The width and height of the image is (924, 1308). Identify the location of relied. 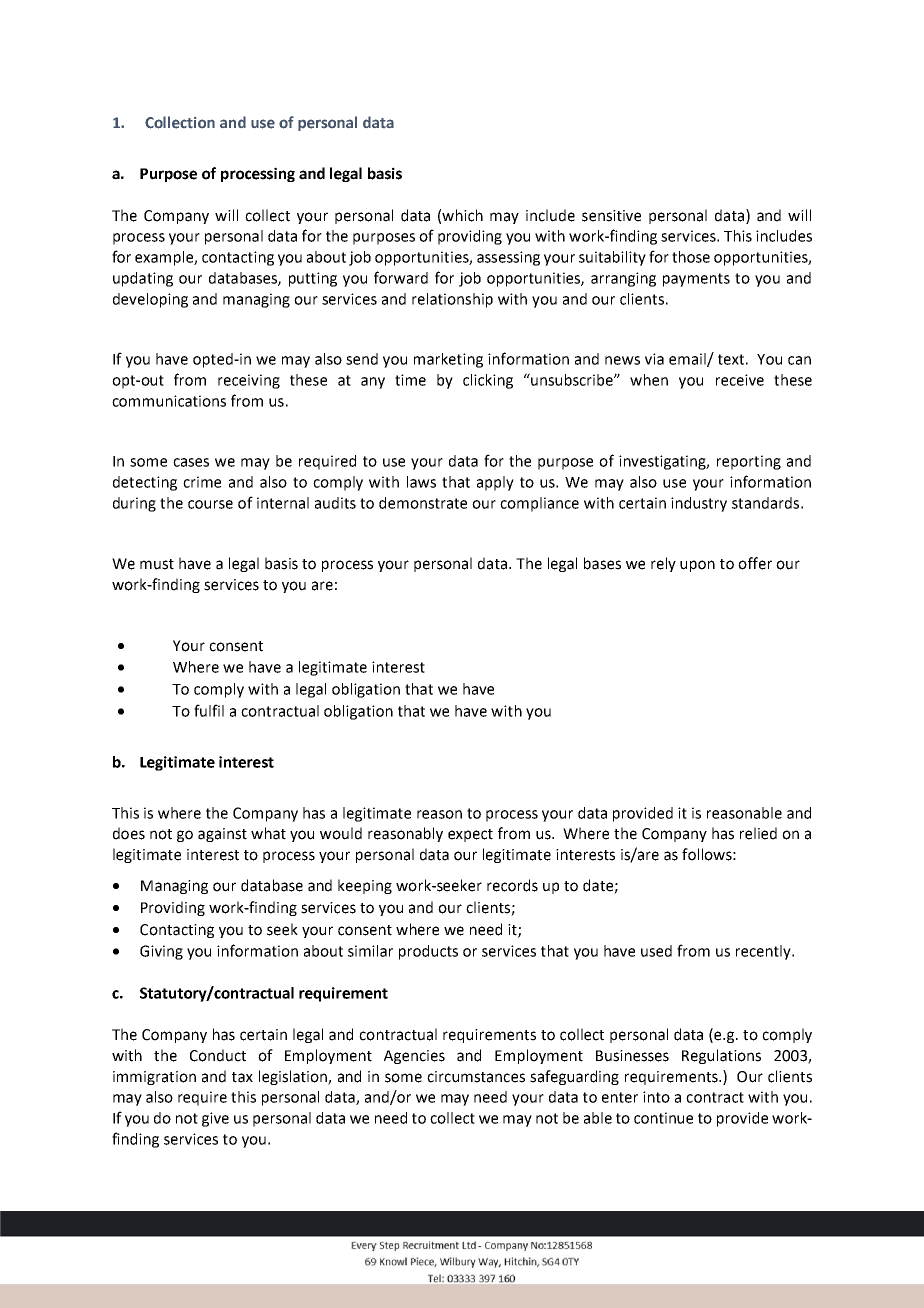
(758, 833).
